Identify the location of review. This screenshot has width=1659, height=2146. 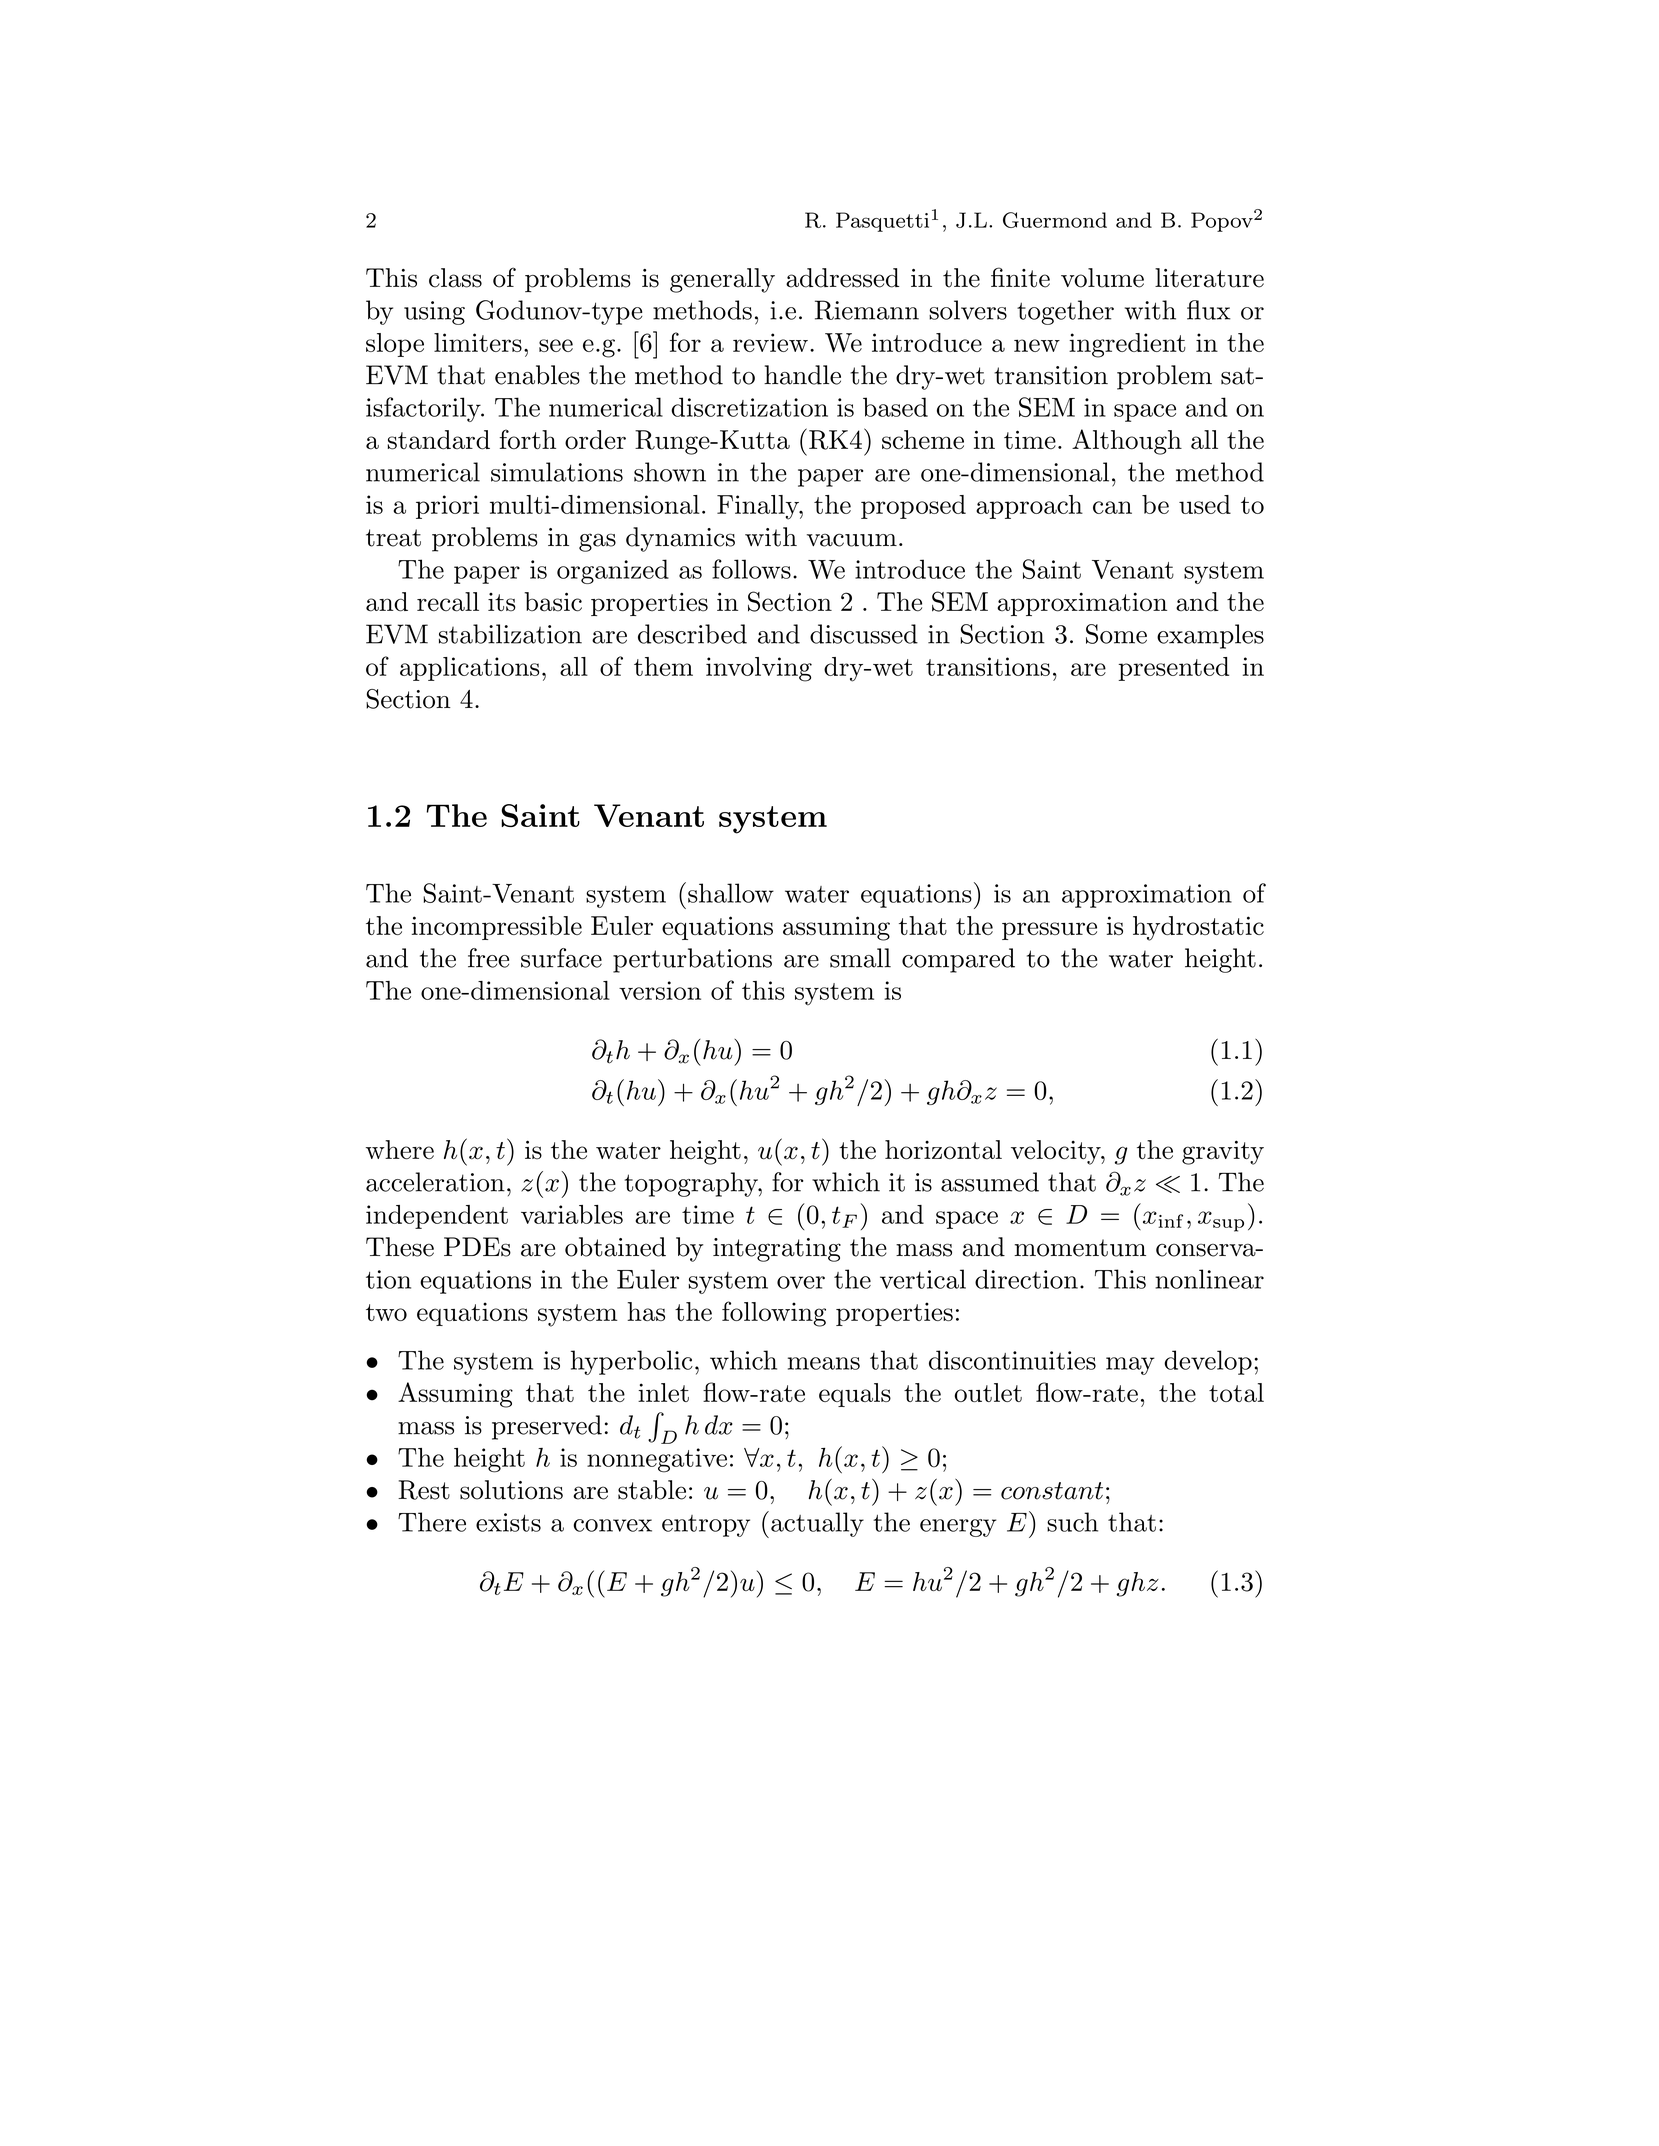
(770, 342).
